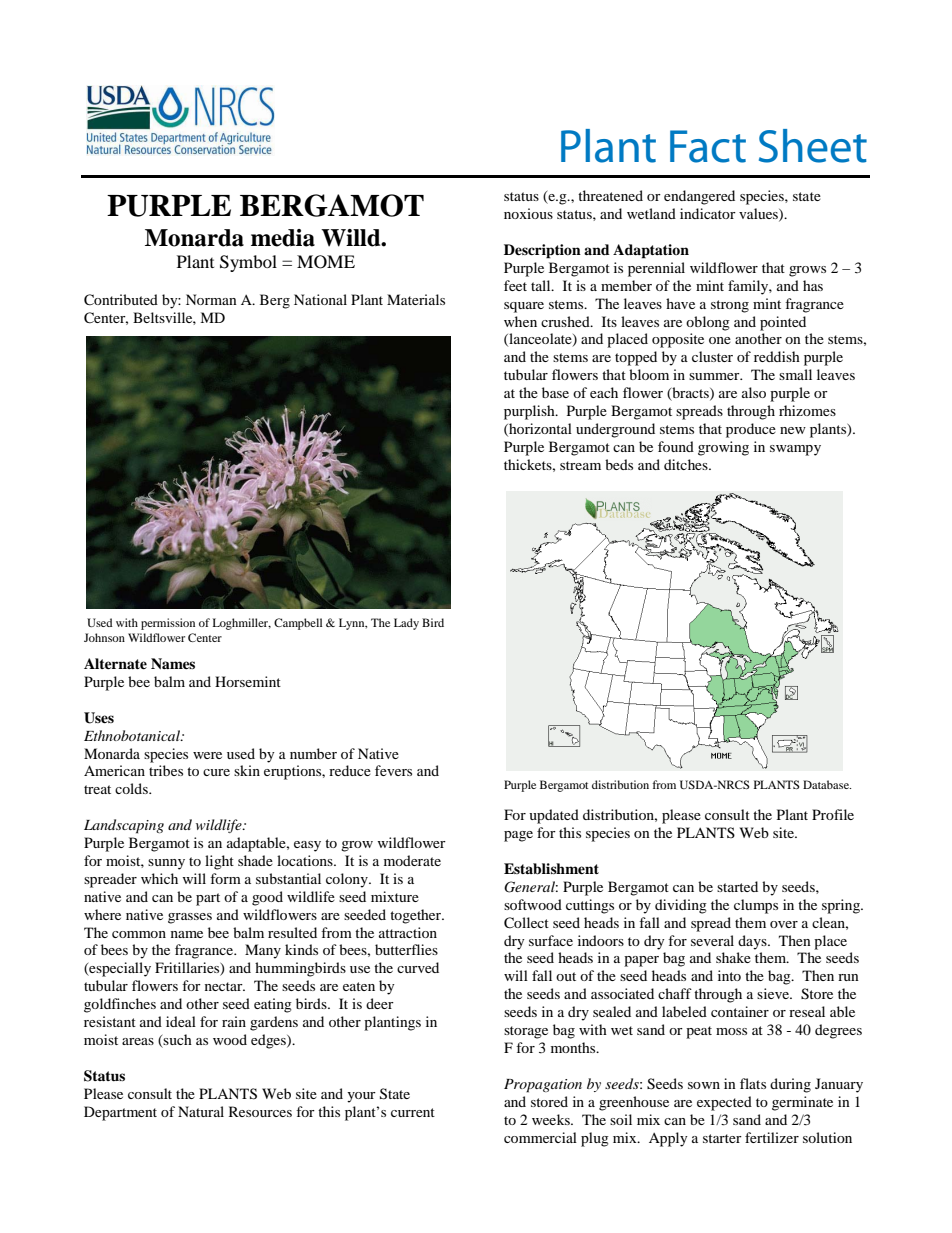 This image has width=952, height=1233. Describe the element at coordinates (201, 1111) in the image. I see `Natural` at that location.
